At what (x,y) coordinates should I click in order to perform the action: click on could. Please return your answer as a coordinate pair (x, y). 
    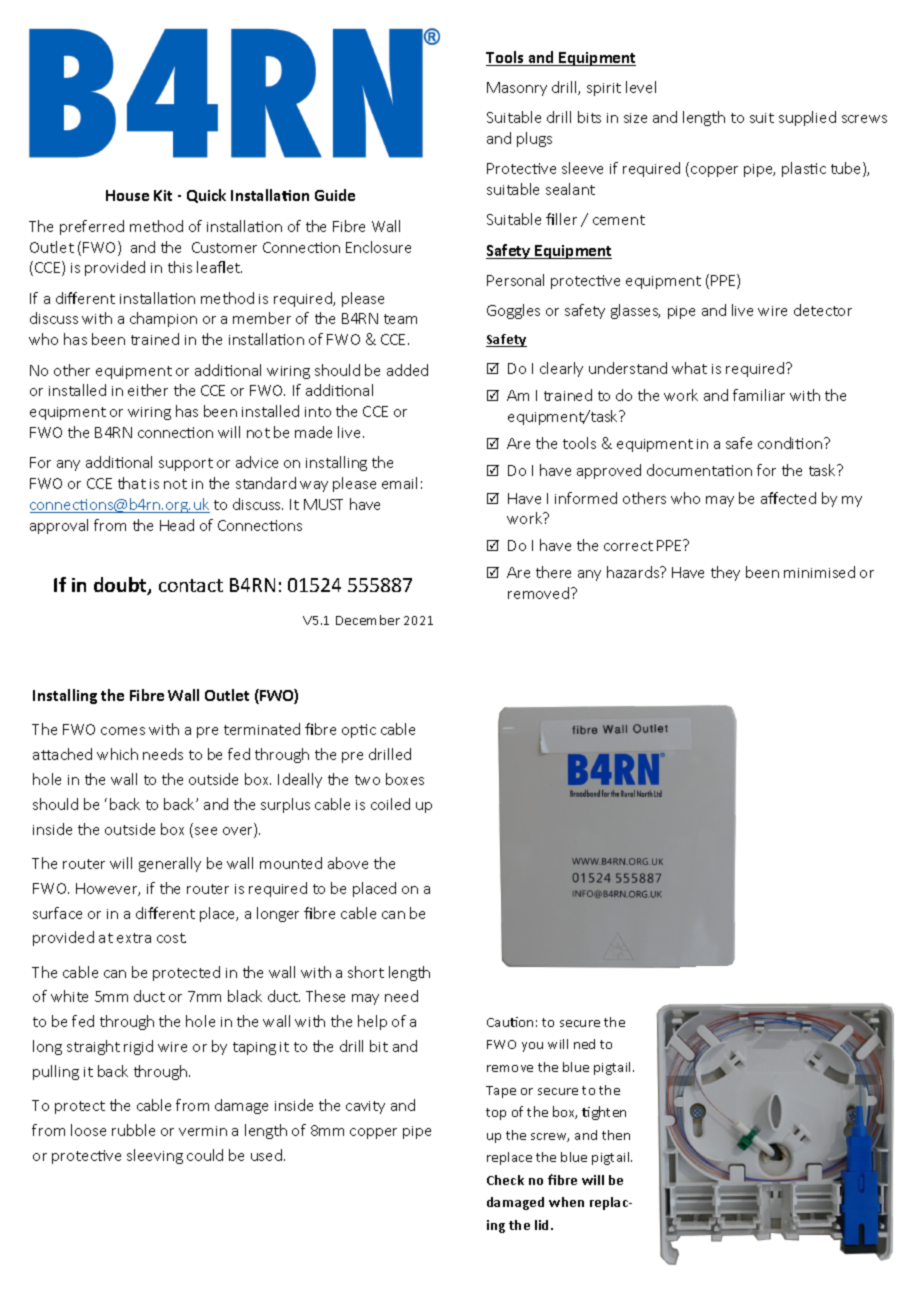
    Looking at the image, I should click on (205, 1155).
